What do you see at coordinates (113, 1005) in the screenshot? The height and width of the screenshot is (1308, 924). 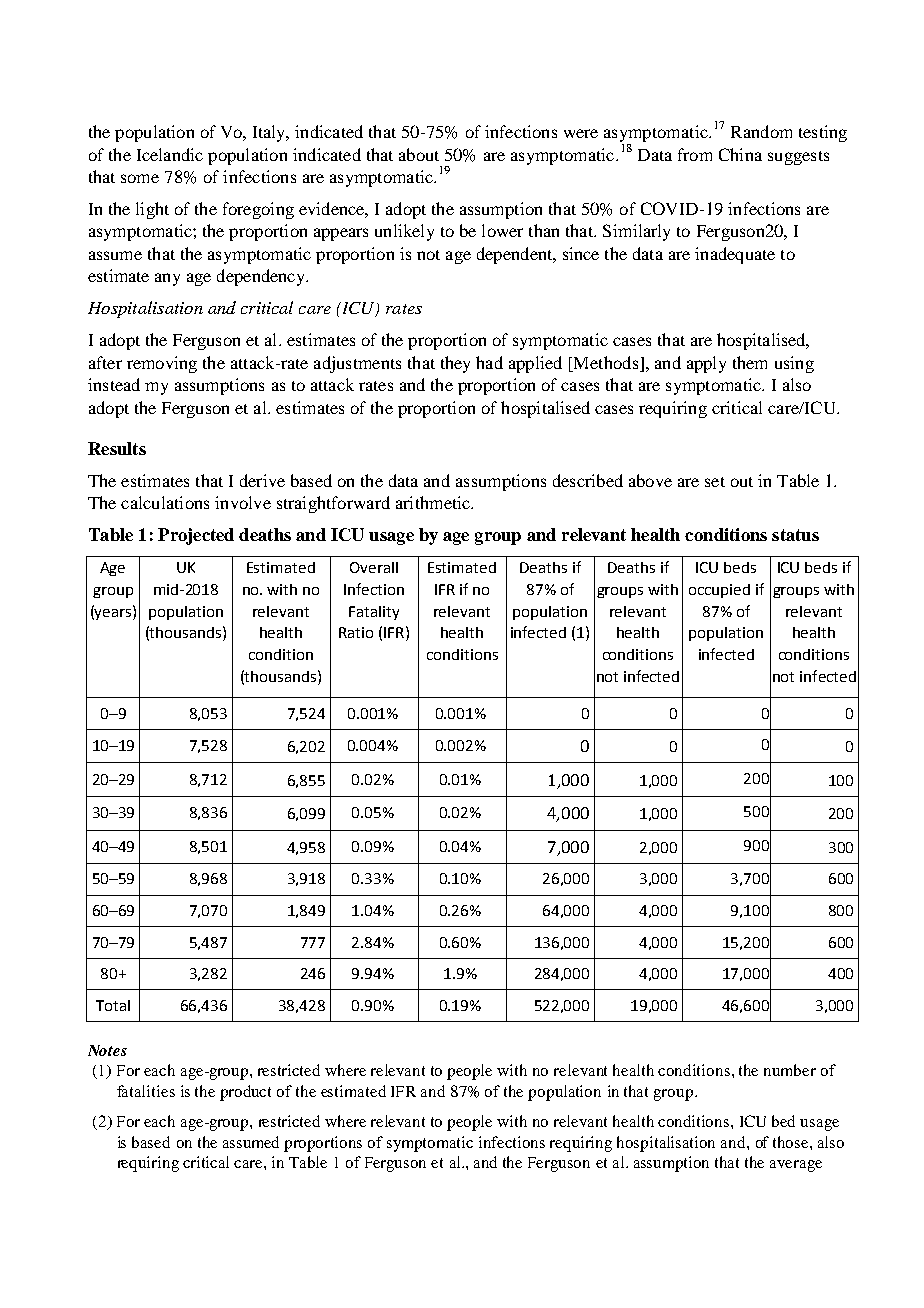 I see `Total` at bounding box center [113, 1005].
